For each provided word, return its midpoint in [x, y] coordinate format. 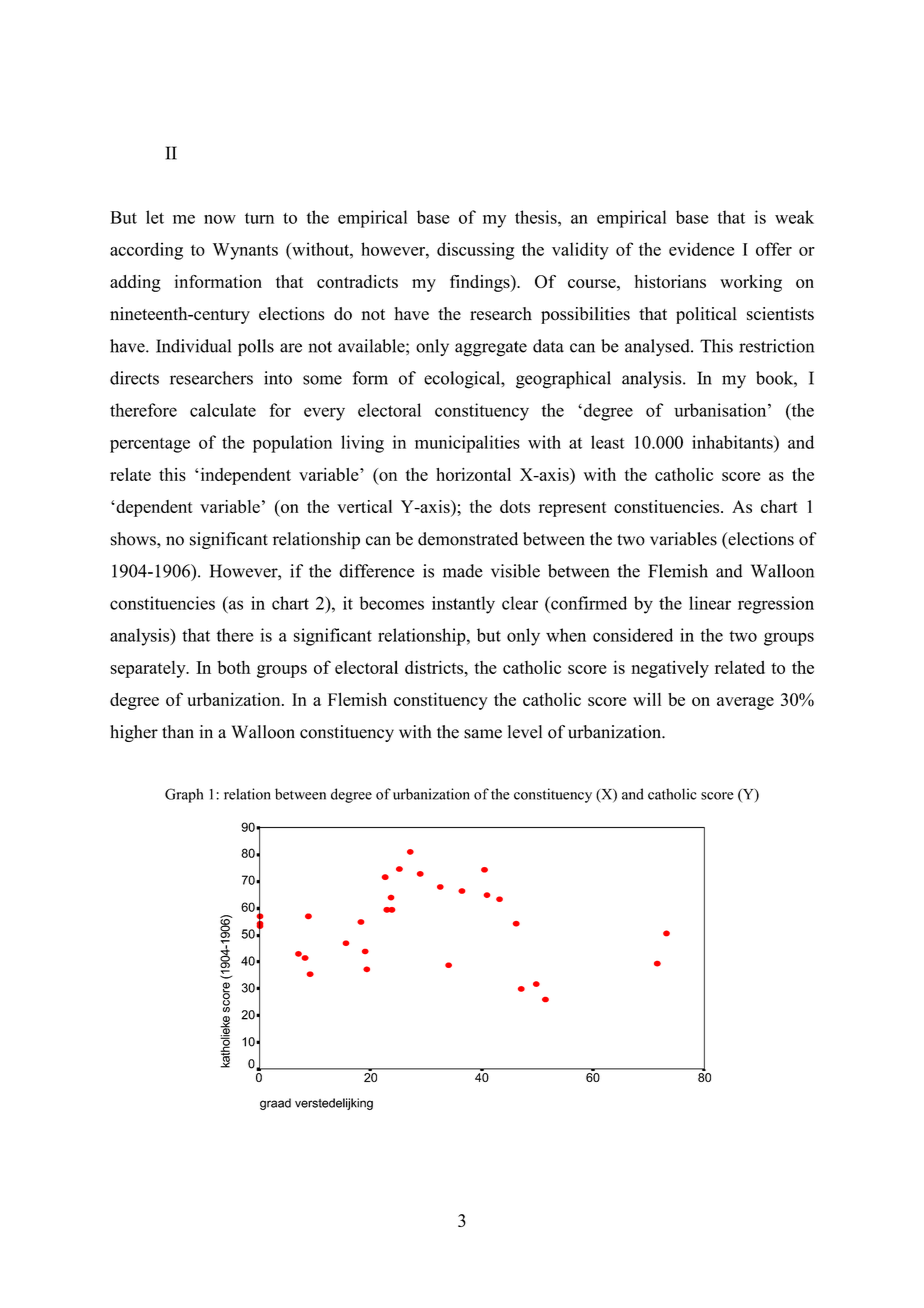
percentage [150, 445]
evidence [701, 249]
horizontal [473, 474]
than [178, 732]
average [745, 703]
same [483, 734]
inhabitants [733, 442]
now [220, 219]
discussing [475, 251]
